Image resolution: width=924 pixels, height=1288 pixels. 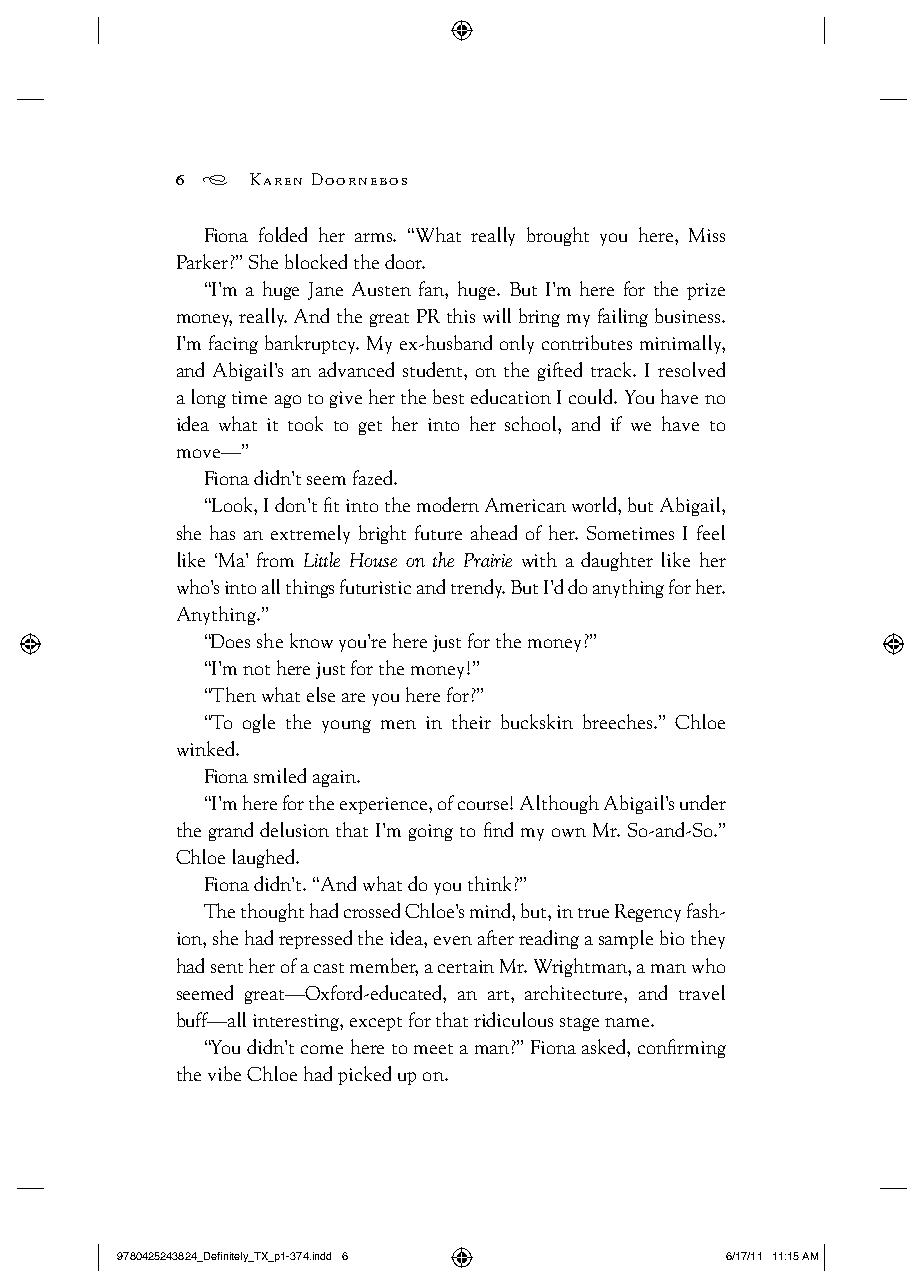 What do you see at coordinates (431, 832) in the screenshot?
I see `going` at bounding box center [431, 832].
